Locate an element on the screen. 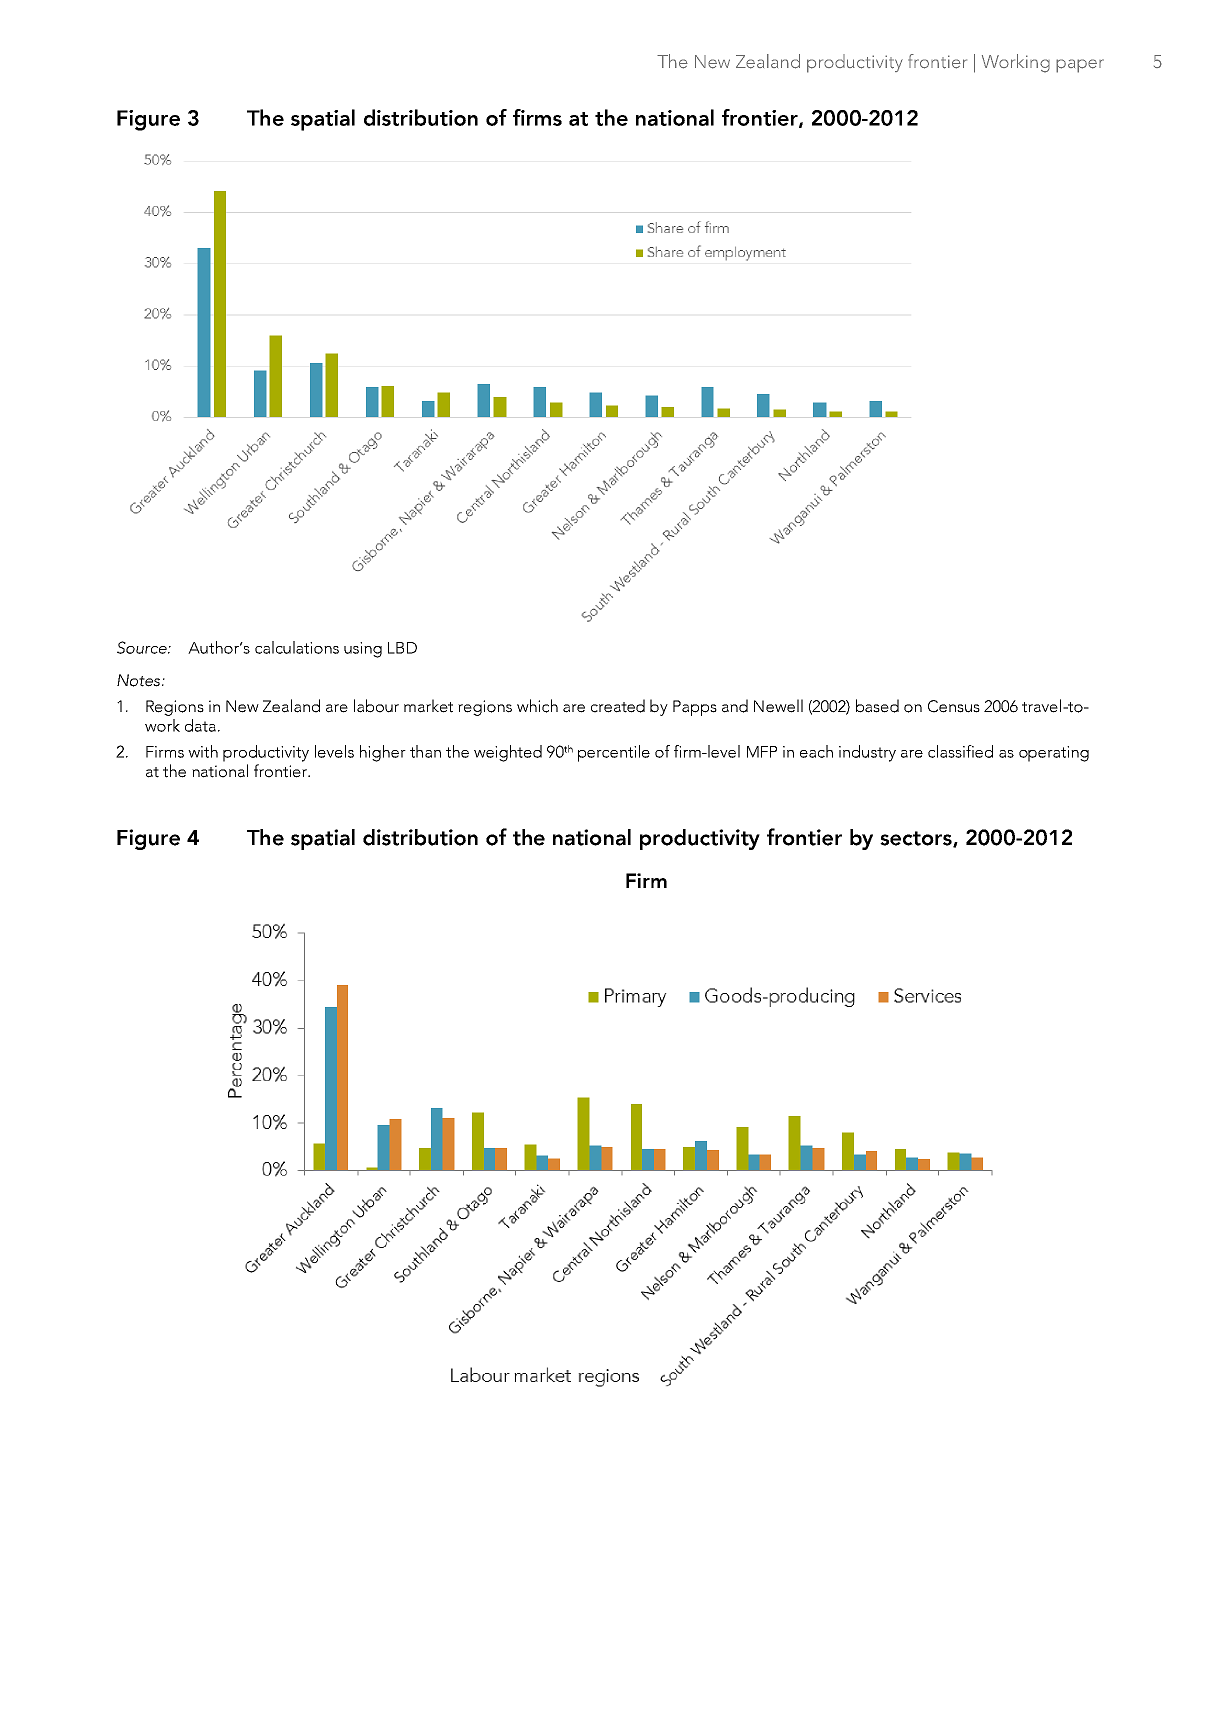 The image size is (1220, 1725). Newell is located at coordinates (778, 706).
